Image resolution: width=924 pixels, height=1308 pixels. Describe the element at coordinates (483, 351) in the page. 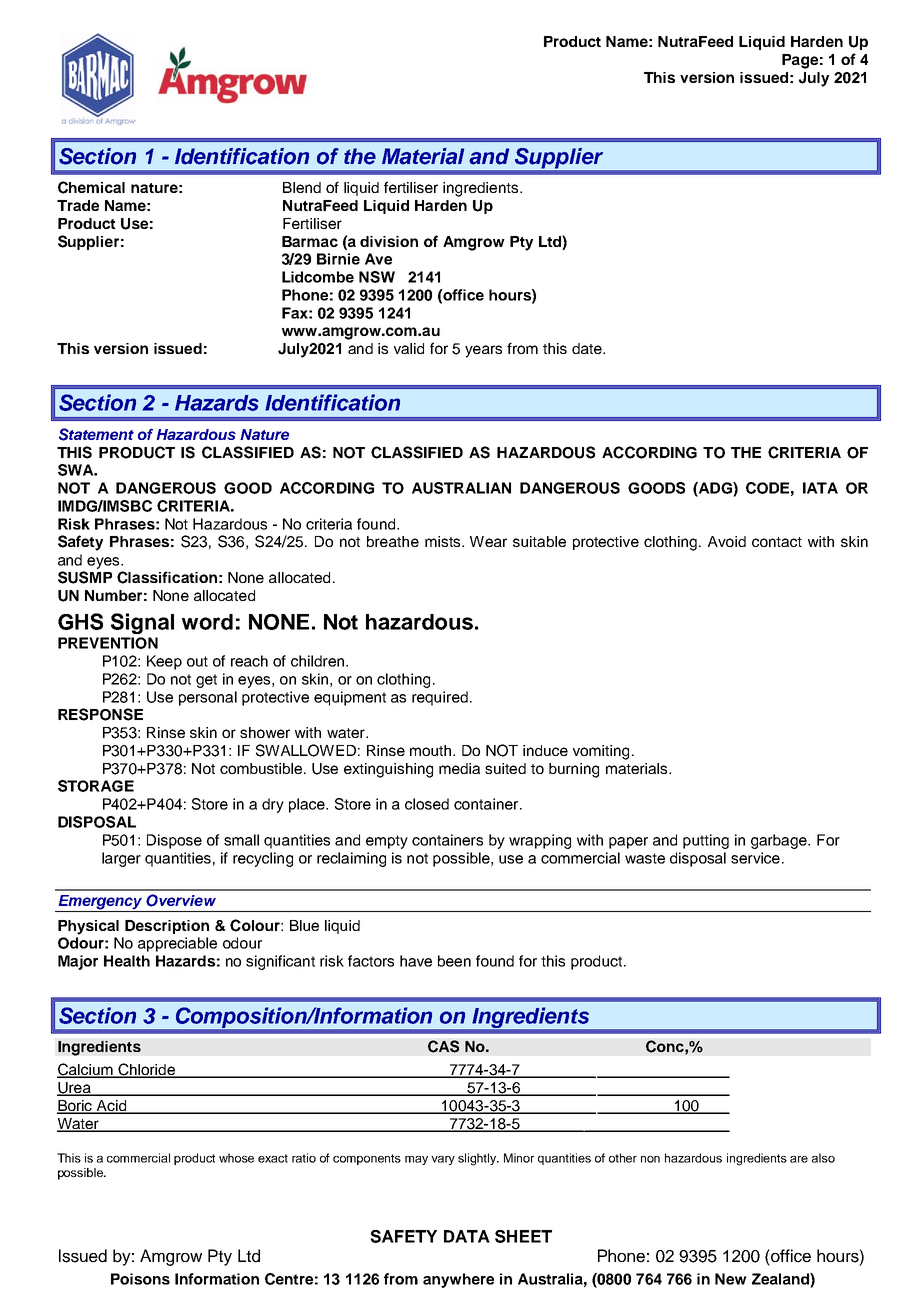

I see `years` at that location.
